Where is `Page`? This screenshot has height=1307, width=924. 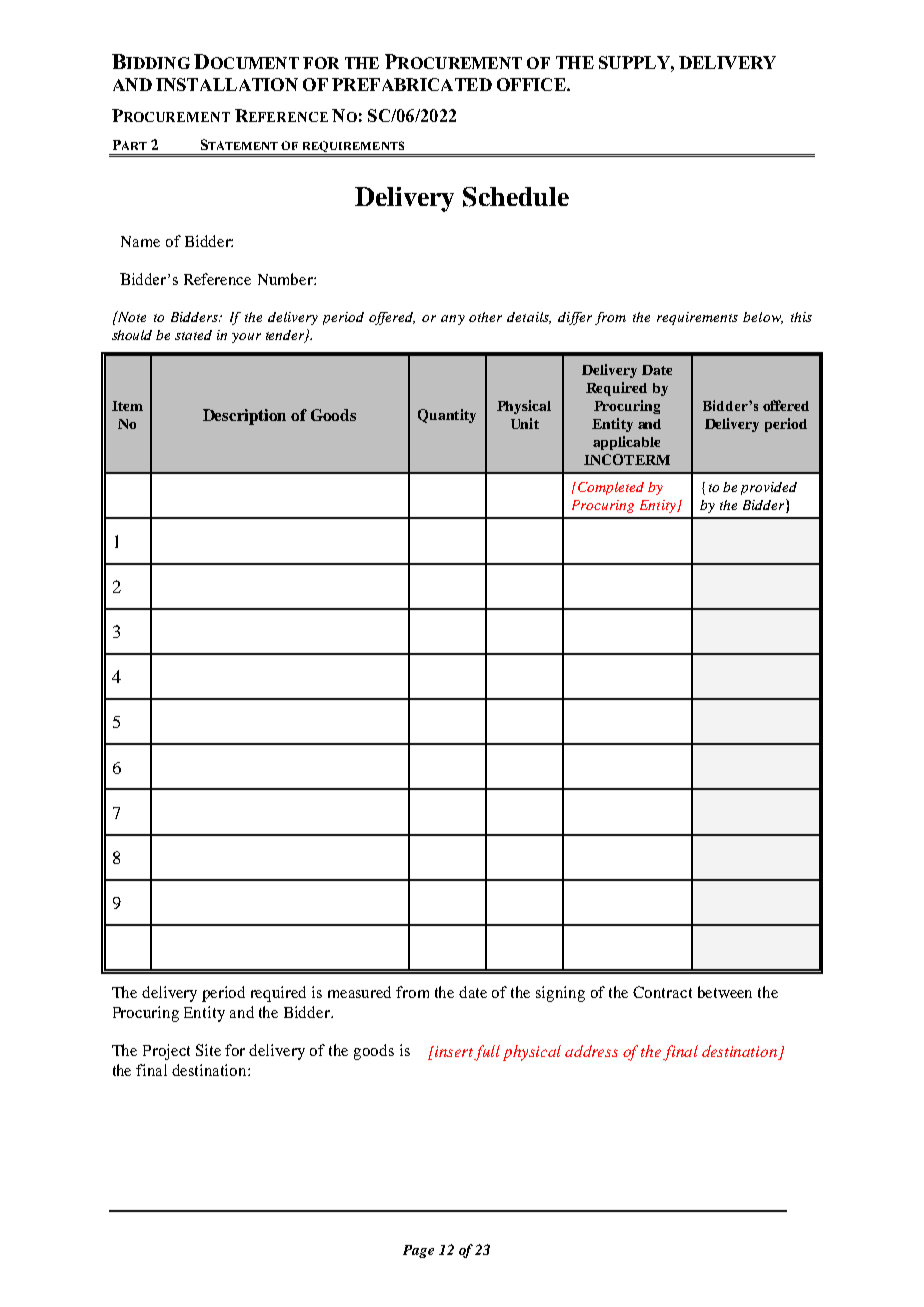 Page is located at coordinates (418, 1251).
